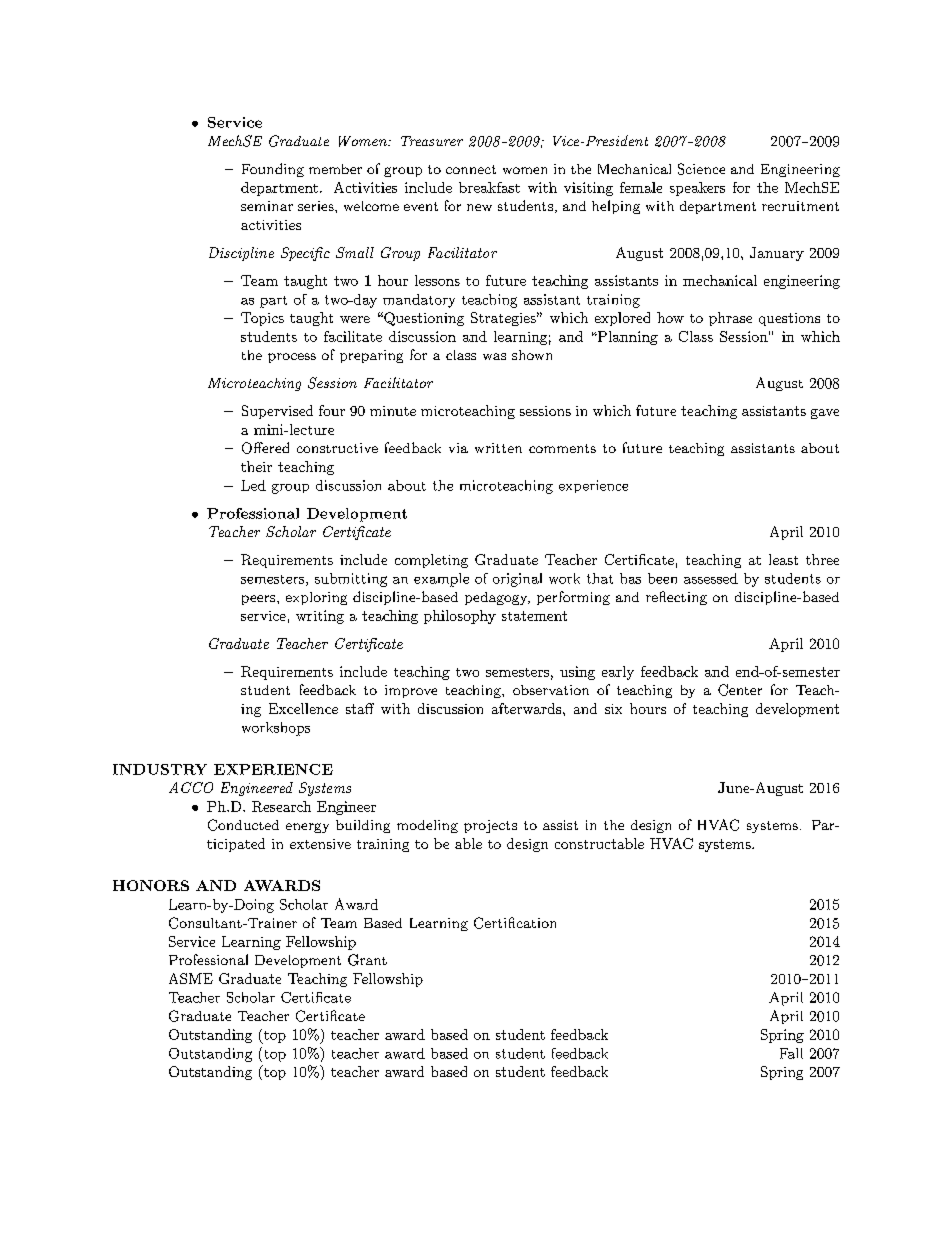 This page has width=952, height=1233. I want to click on Science, so click(701, 169).
